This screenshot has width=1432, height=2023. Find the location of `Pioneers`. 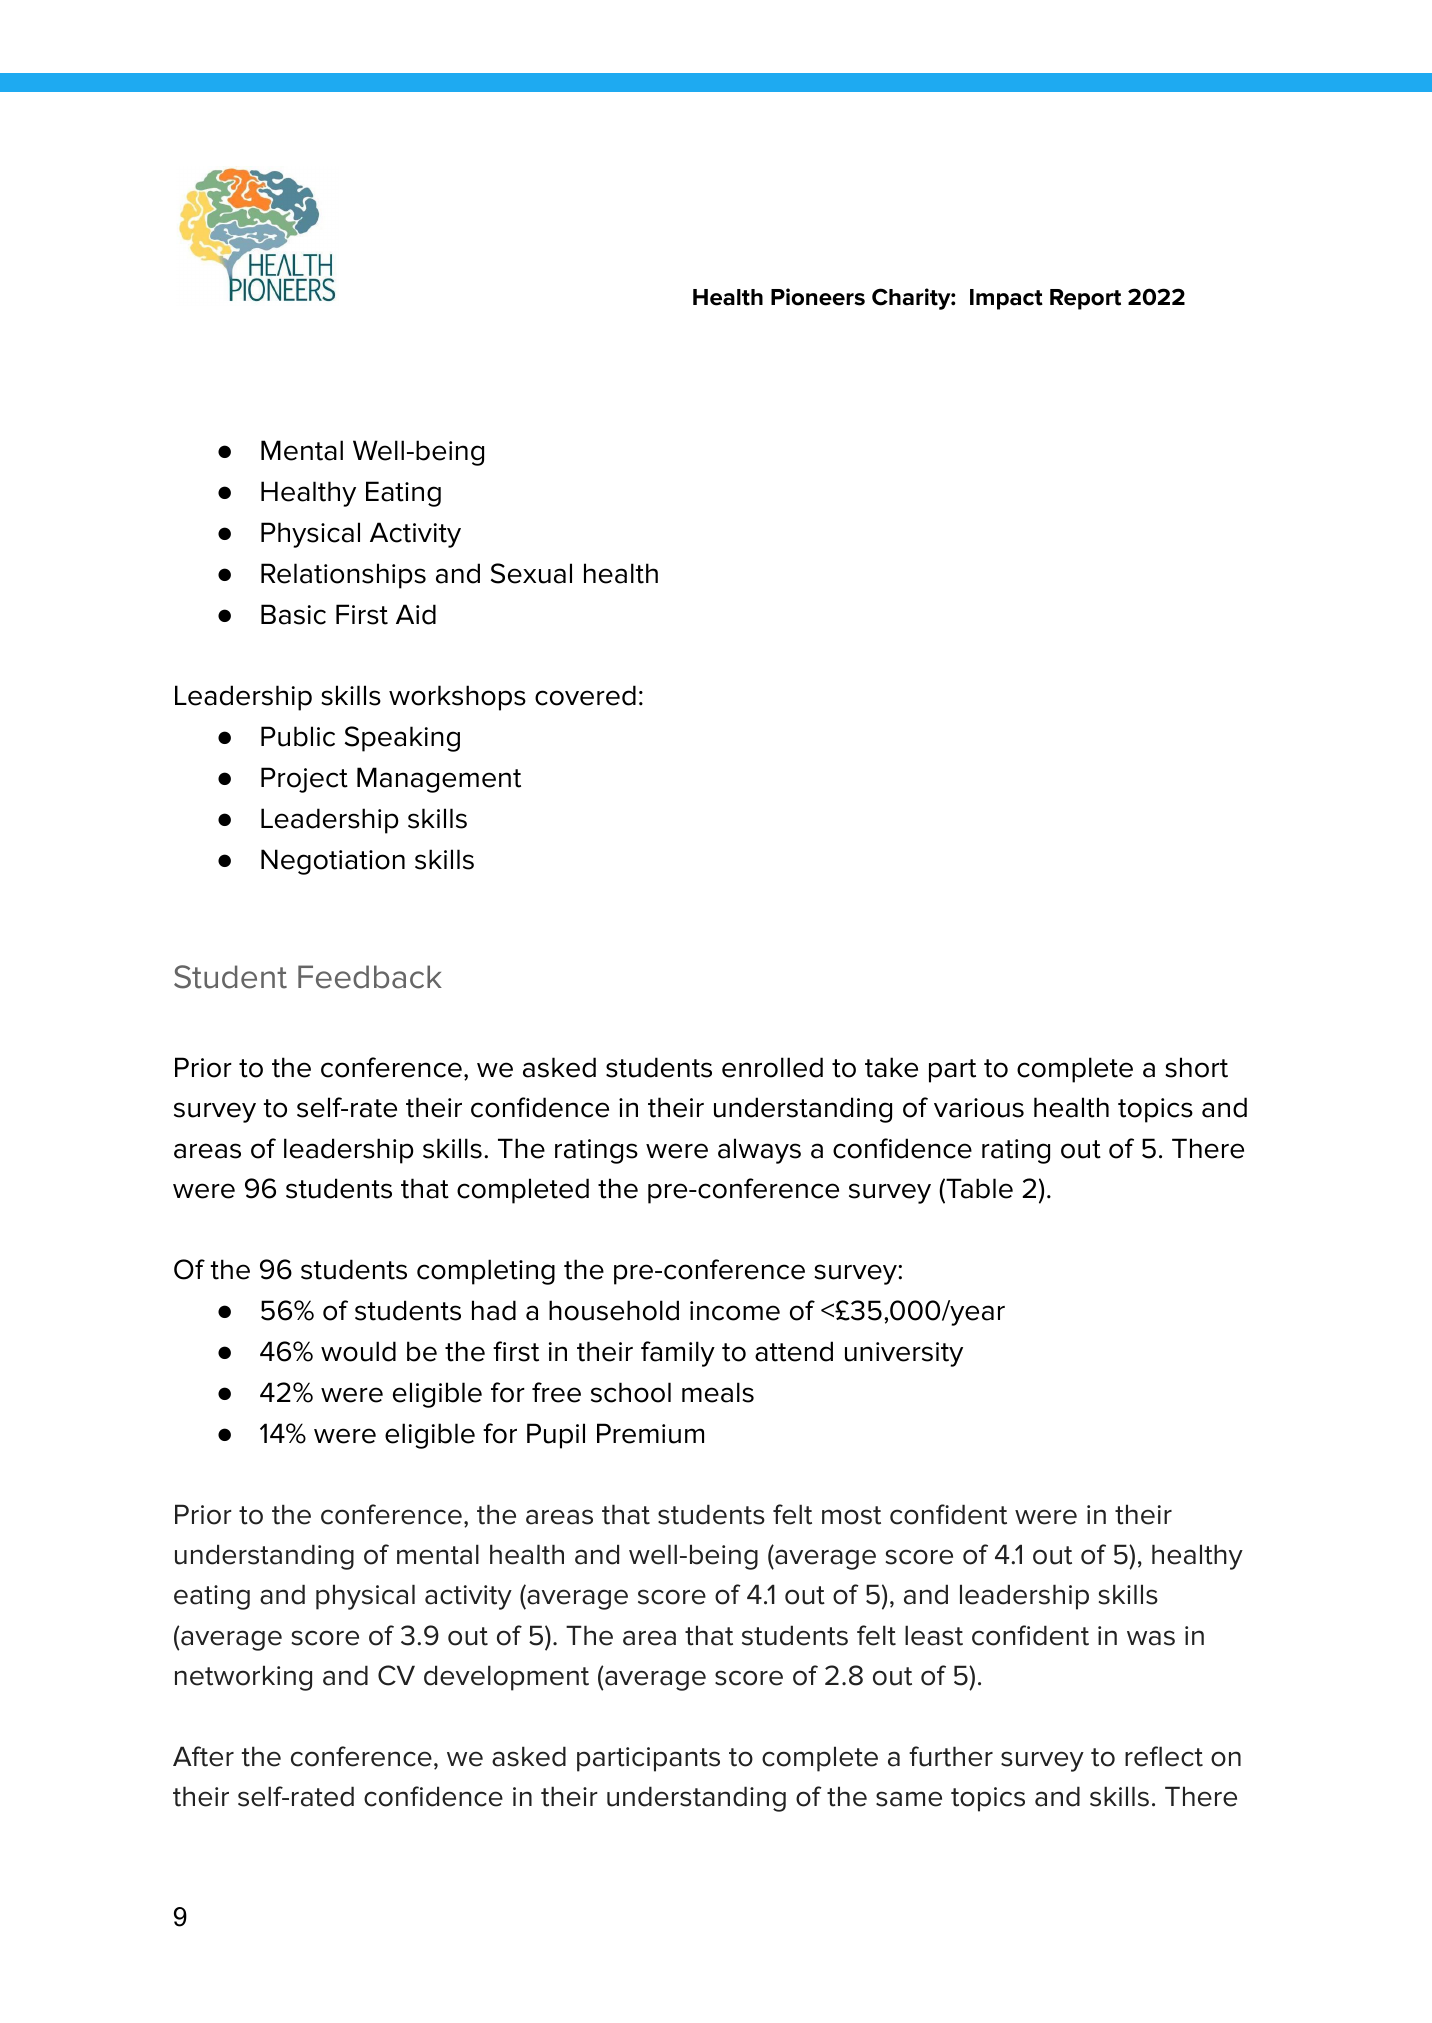

Pioneers is located at coordinates (818, 297).
